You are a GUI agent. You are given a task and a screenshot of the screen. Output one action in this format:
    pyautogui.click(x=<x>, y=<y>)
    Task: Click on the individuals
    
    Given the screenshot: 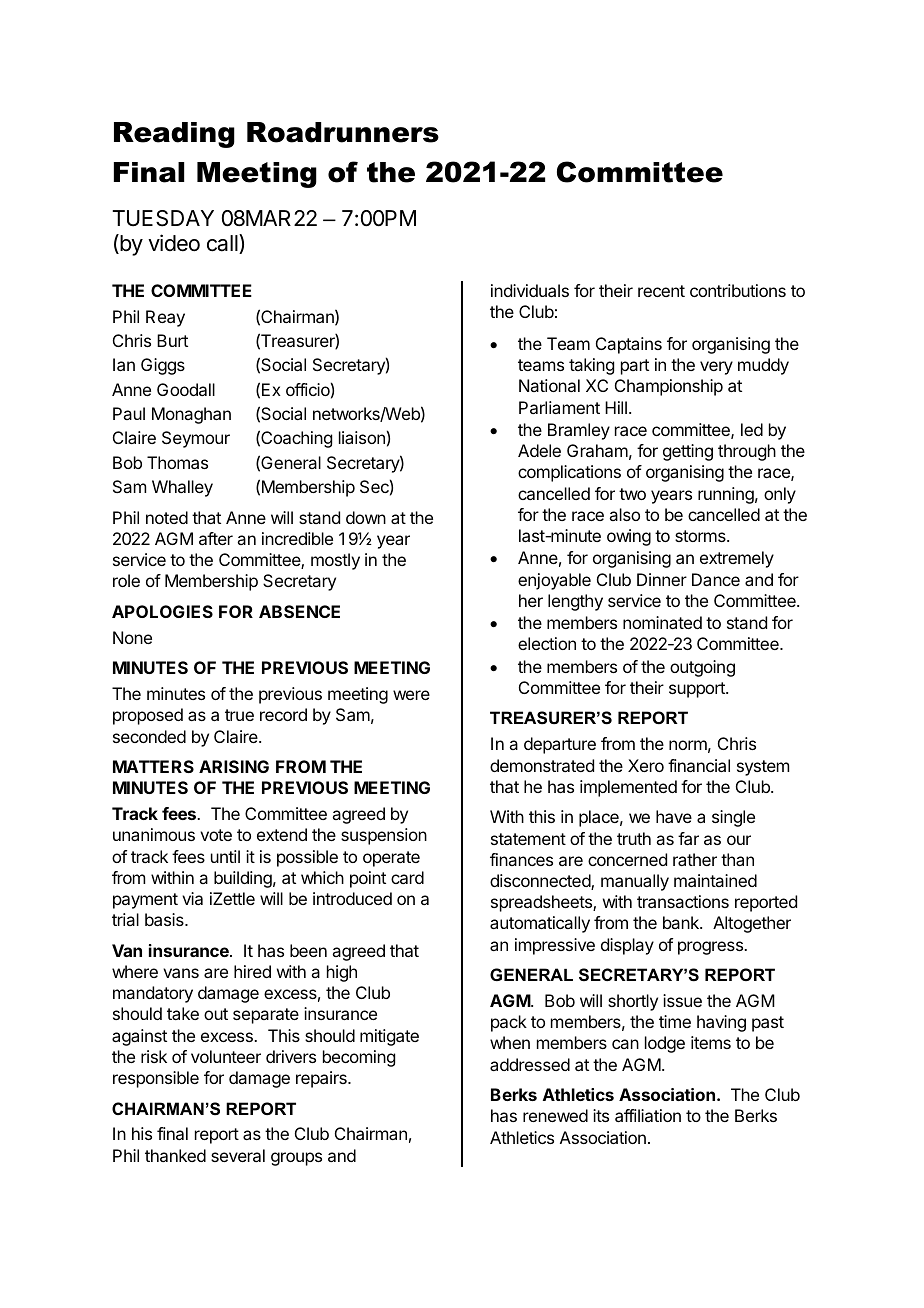 What is the action you would take?
    pyautogui.click(x=530, y=290)
